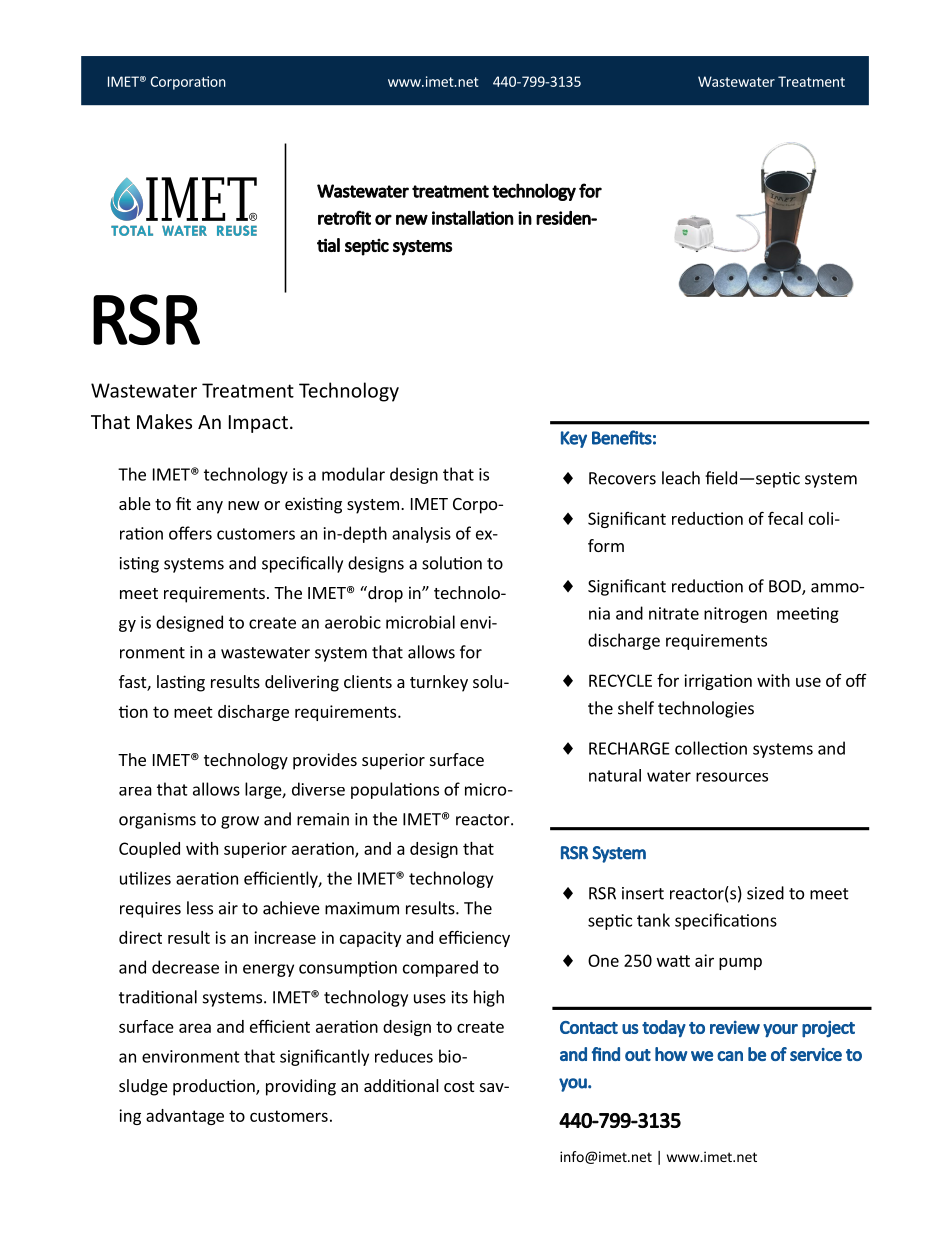 The width and height of the image is (952, 1233). Describe the element at coordinates (210, 507) in the image. I see `any` at that location.
